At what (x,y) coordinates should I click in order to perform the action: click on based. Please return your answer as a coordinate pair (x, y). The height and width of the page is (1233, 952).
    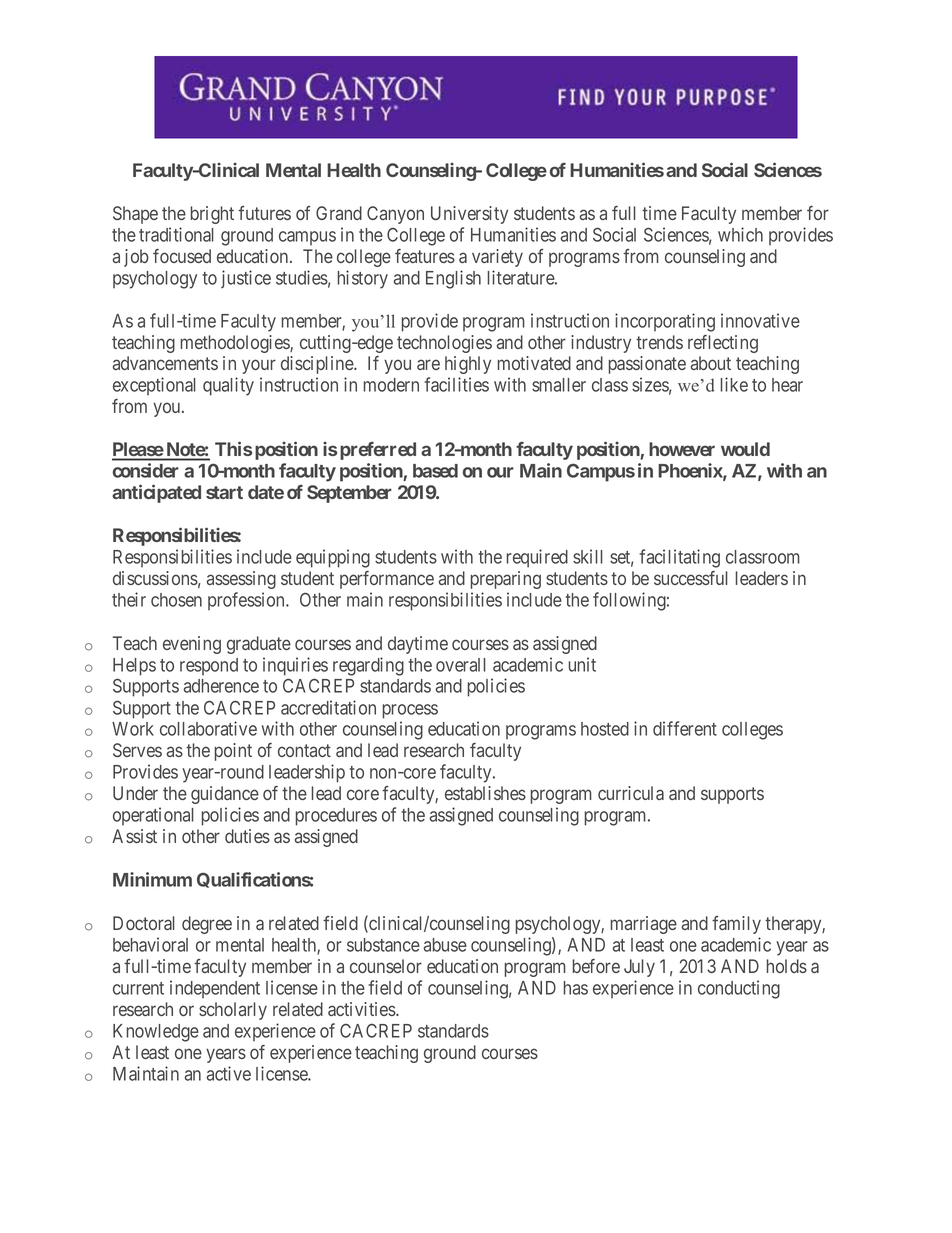
    Looking at the image, I should click on (435, 471).
